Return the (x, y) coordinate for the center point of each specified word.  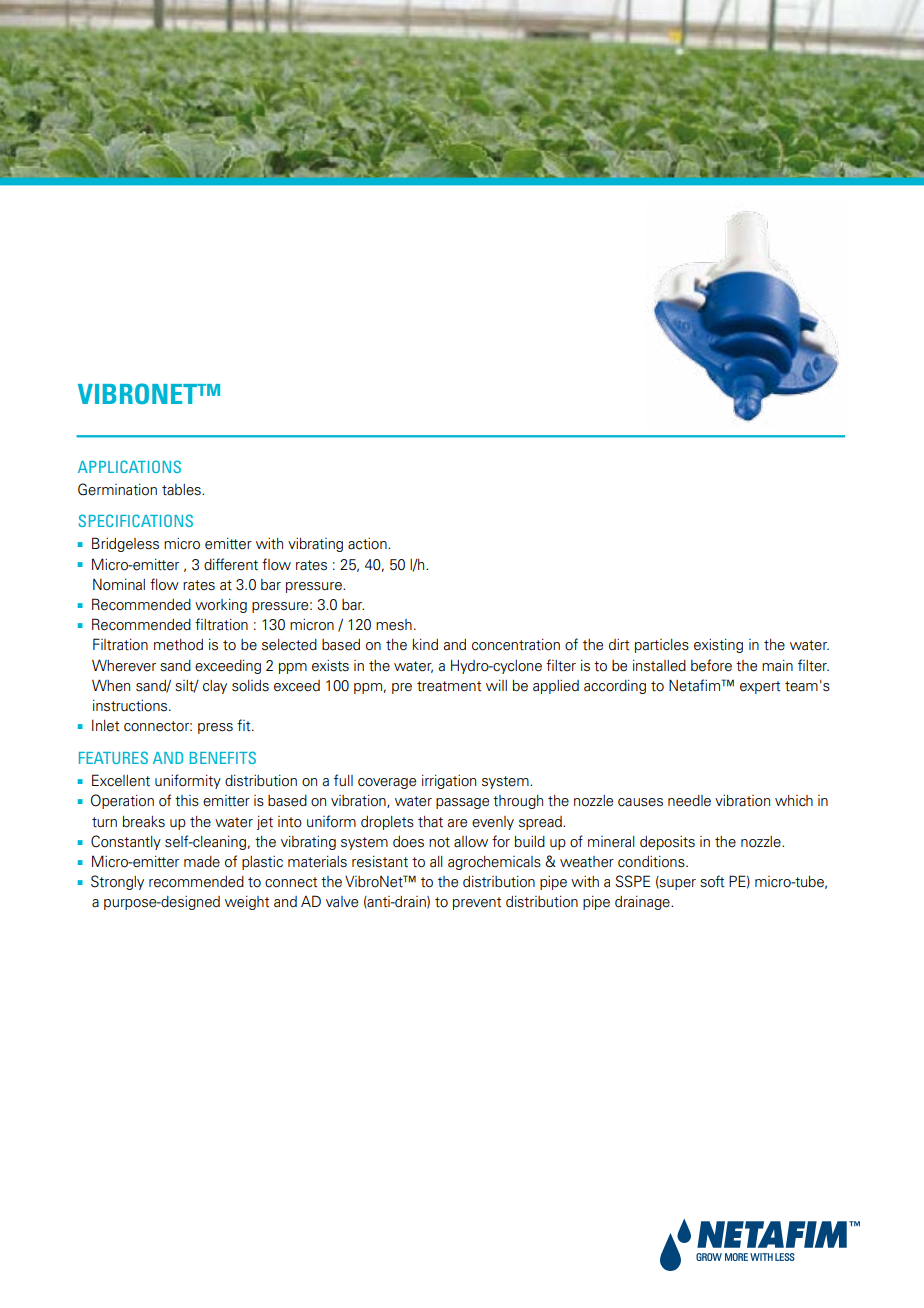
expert (760, 687)
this (187, 801)
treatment (449, 686)
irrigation (449, 782)
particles (662, 646)
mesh (394, 625)
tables (182, 490)
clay (215, 687)
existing (718, 646)
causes (640, 802)
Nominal (119, 585)
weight (247, 903)
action (368, 544)
